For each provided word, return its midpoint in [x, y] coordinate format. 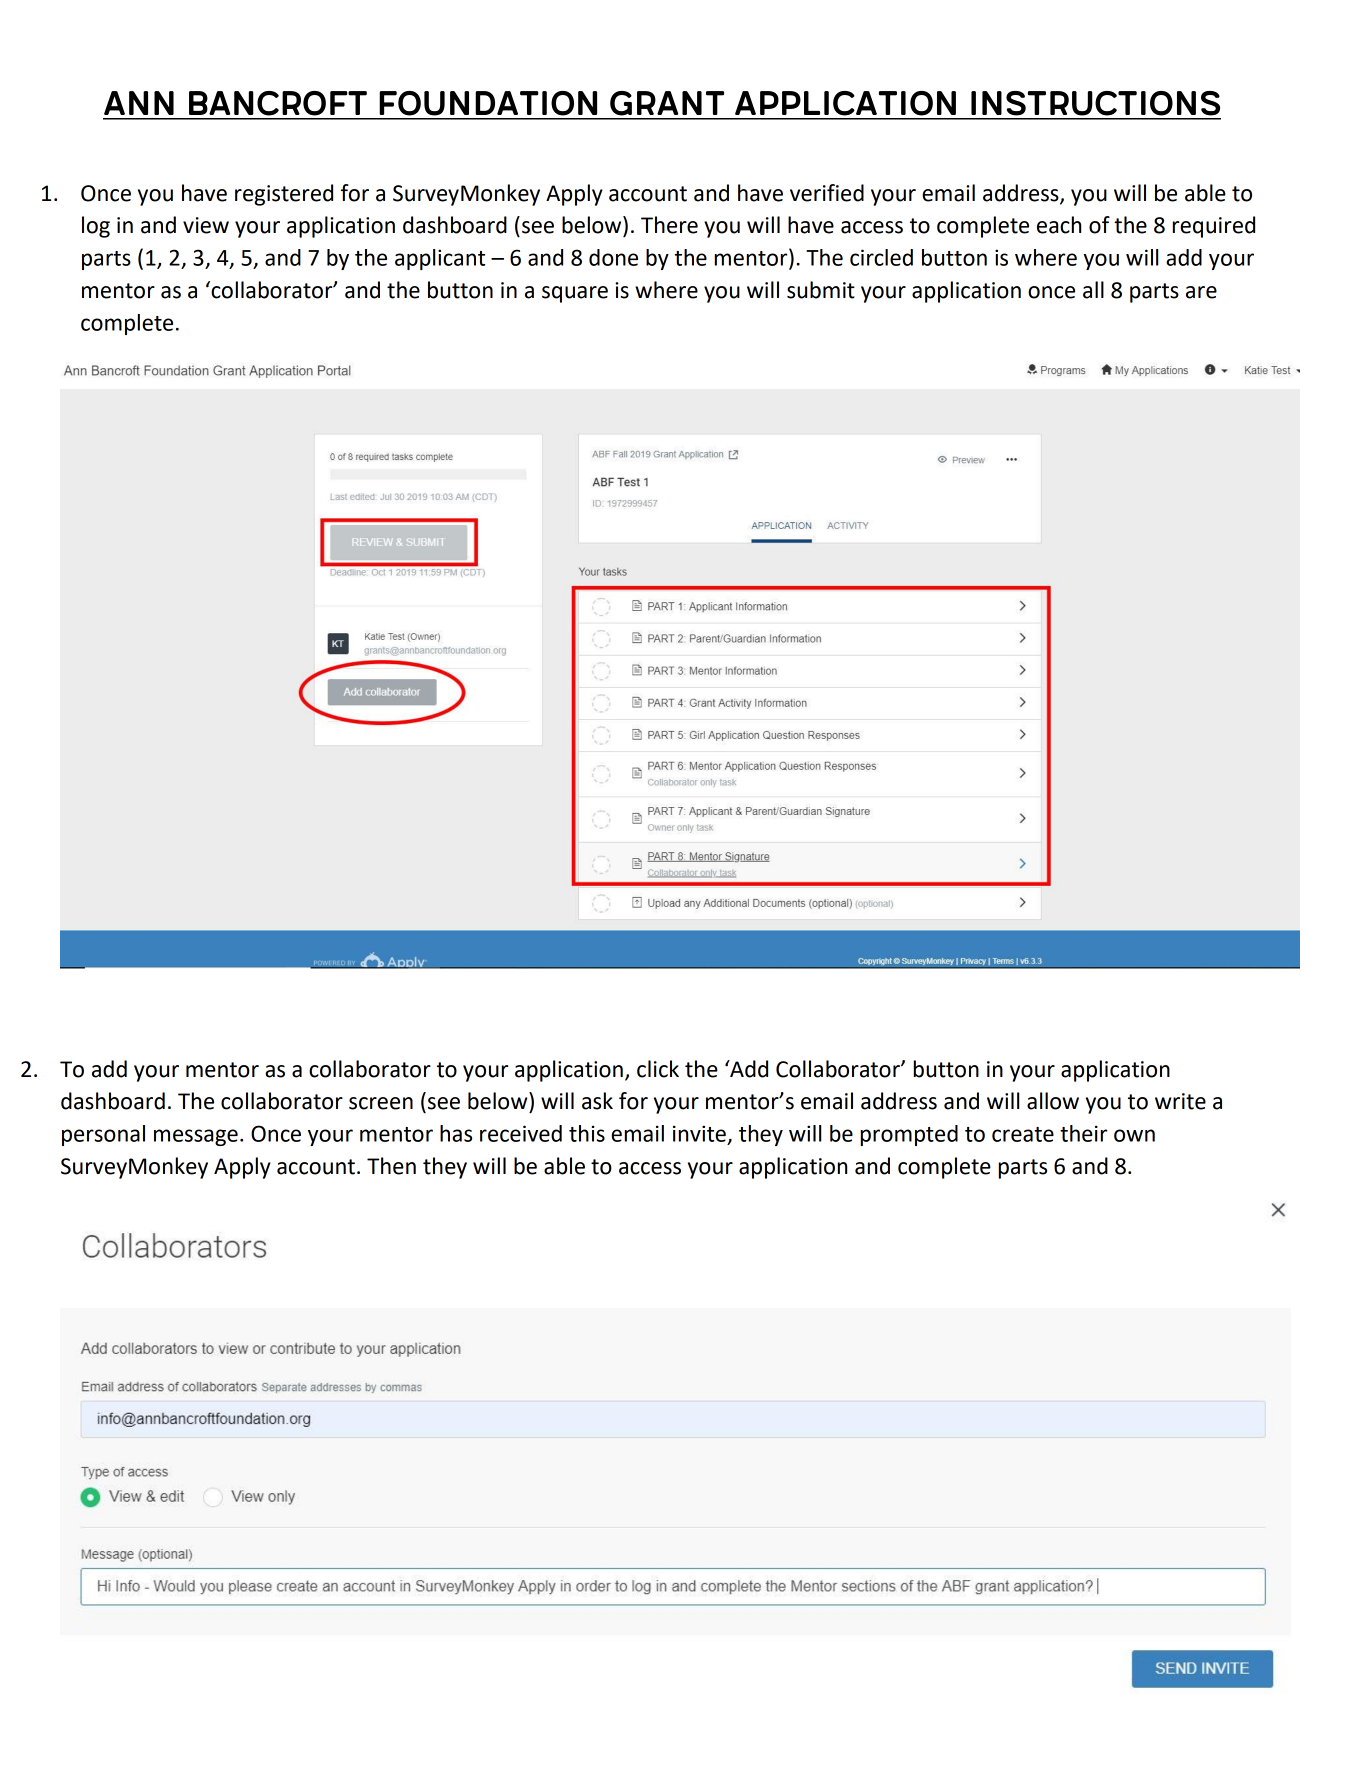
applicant [440, 259]
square [575, 294]
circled [881, 257]
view [206, 225]
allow [1053, 1101]
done [613, 257]
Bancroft [278, 103]
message [196, 1137]
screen [381, 1103]
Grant [667, 103]
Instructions [1095, 103]
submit [821, 290]
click [658, 1069]
